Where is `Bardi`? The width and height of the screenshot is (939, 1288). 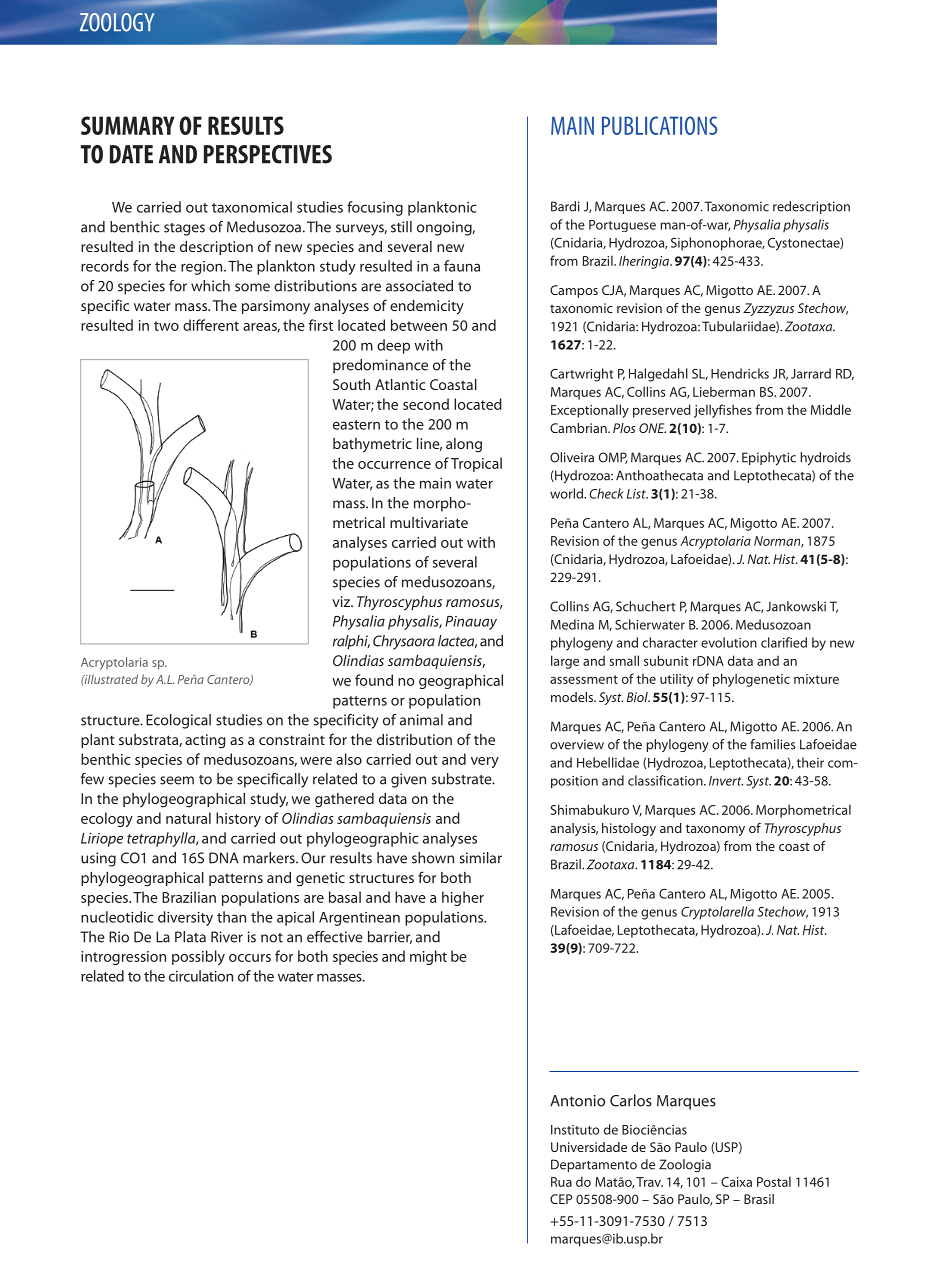
Bardi is located at coordinates (565, 206).
